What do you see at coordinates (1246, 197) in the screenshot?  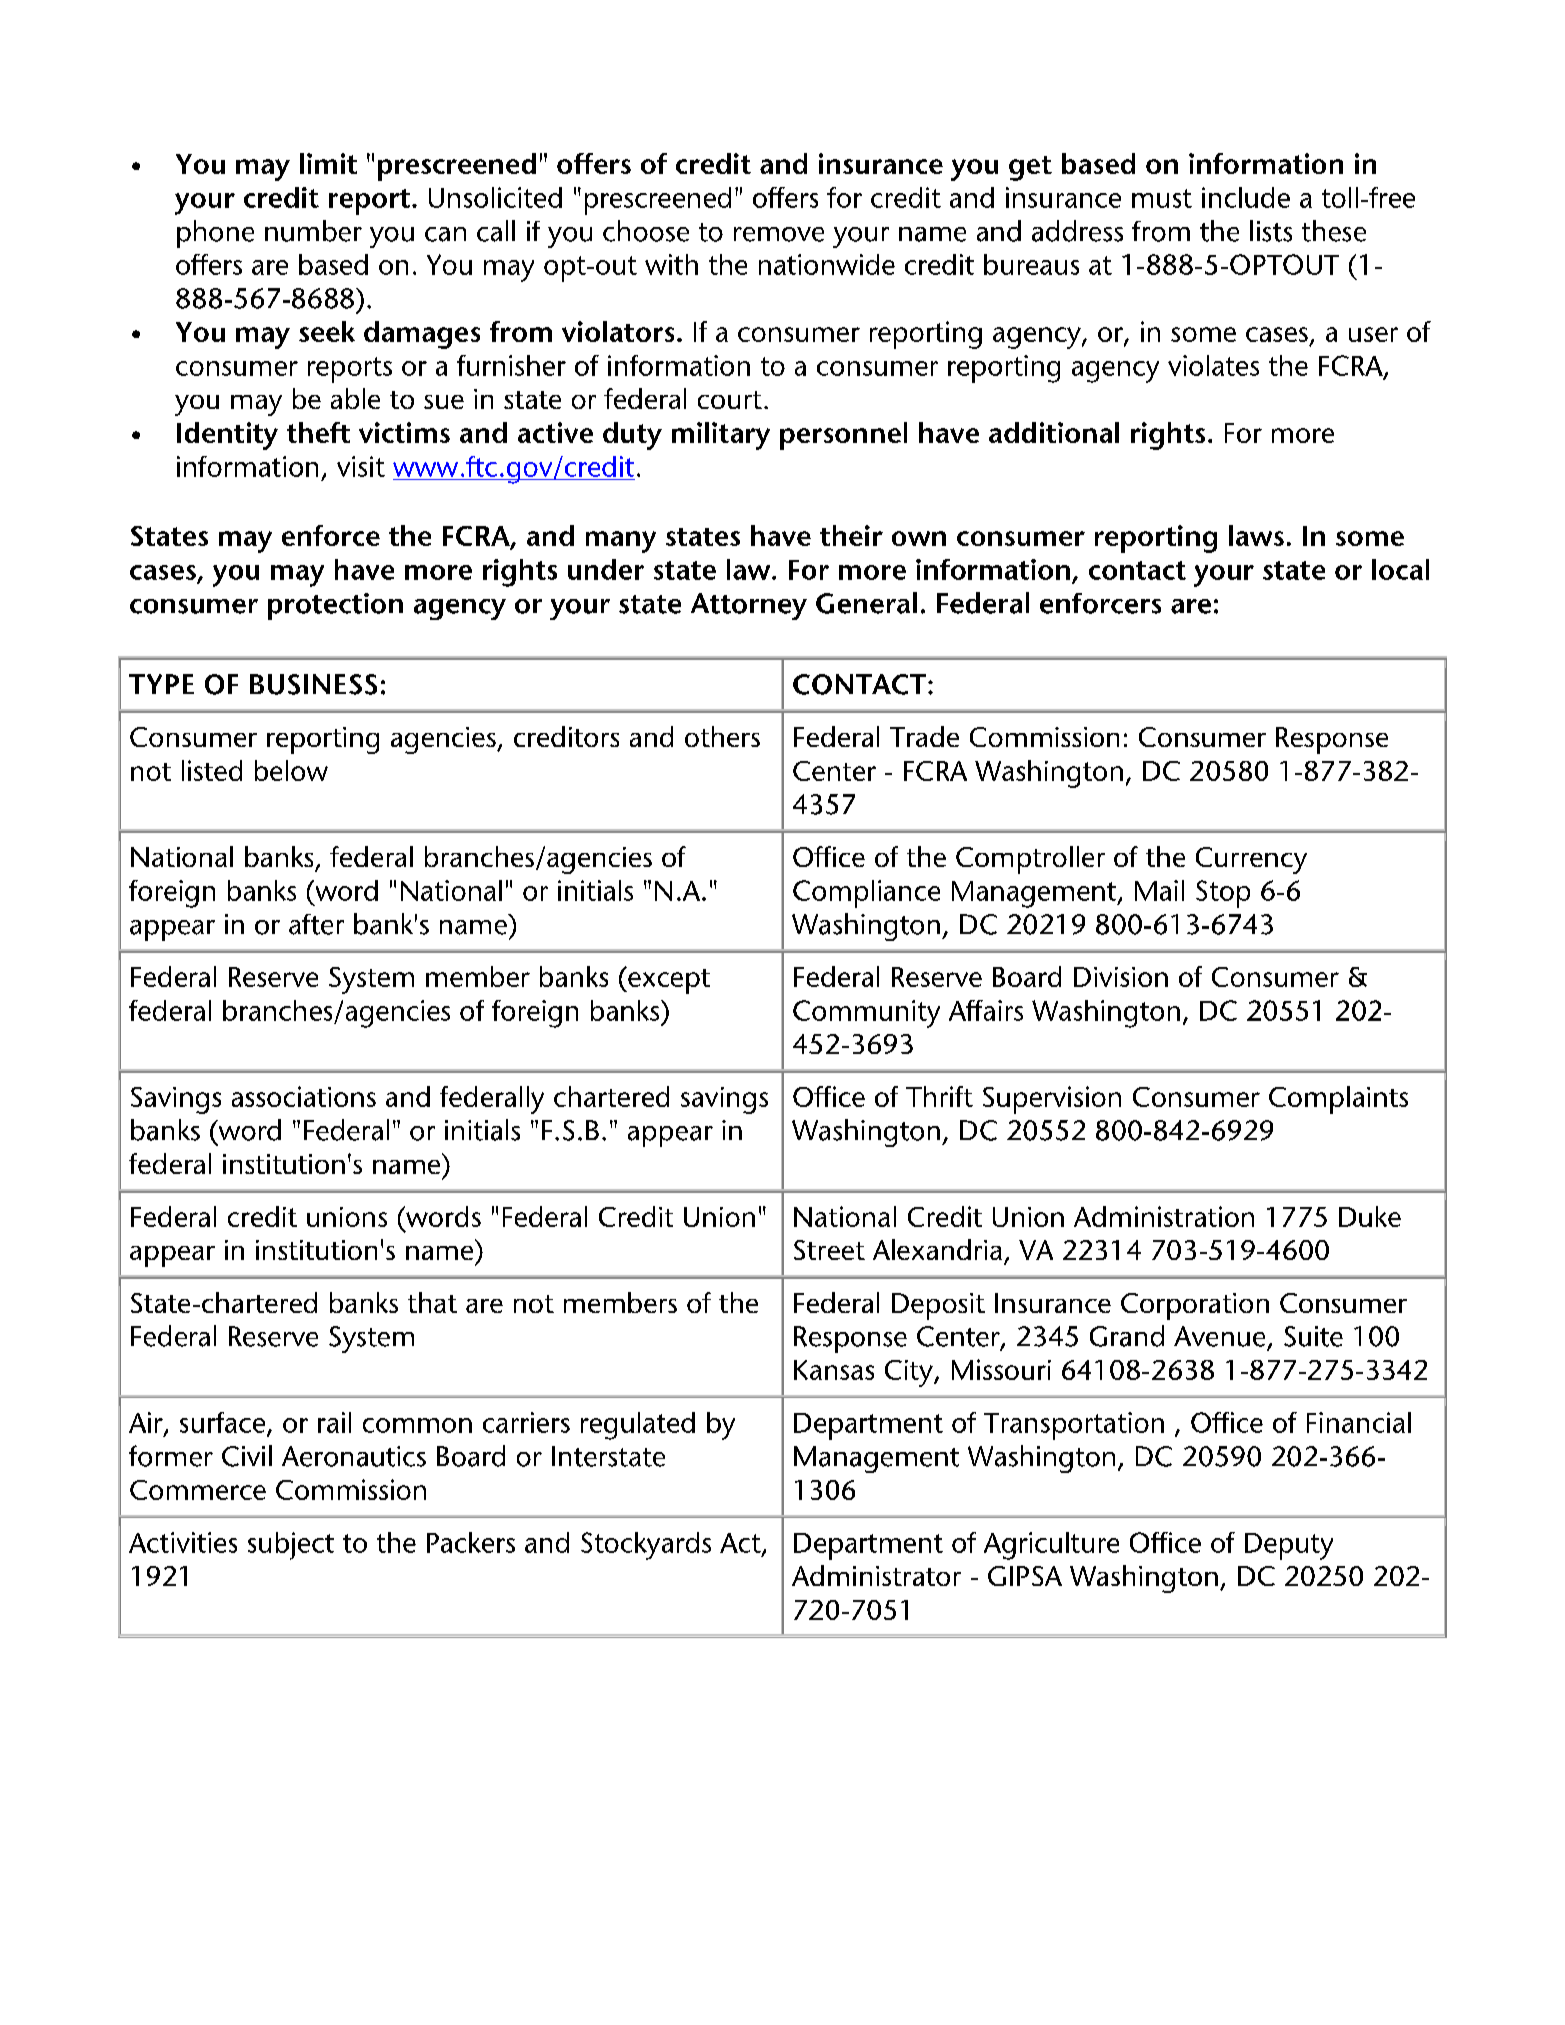 I see `include` at bounding box center [1246, 197].
